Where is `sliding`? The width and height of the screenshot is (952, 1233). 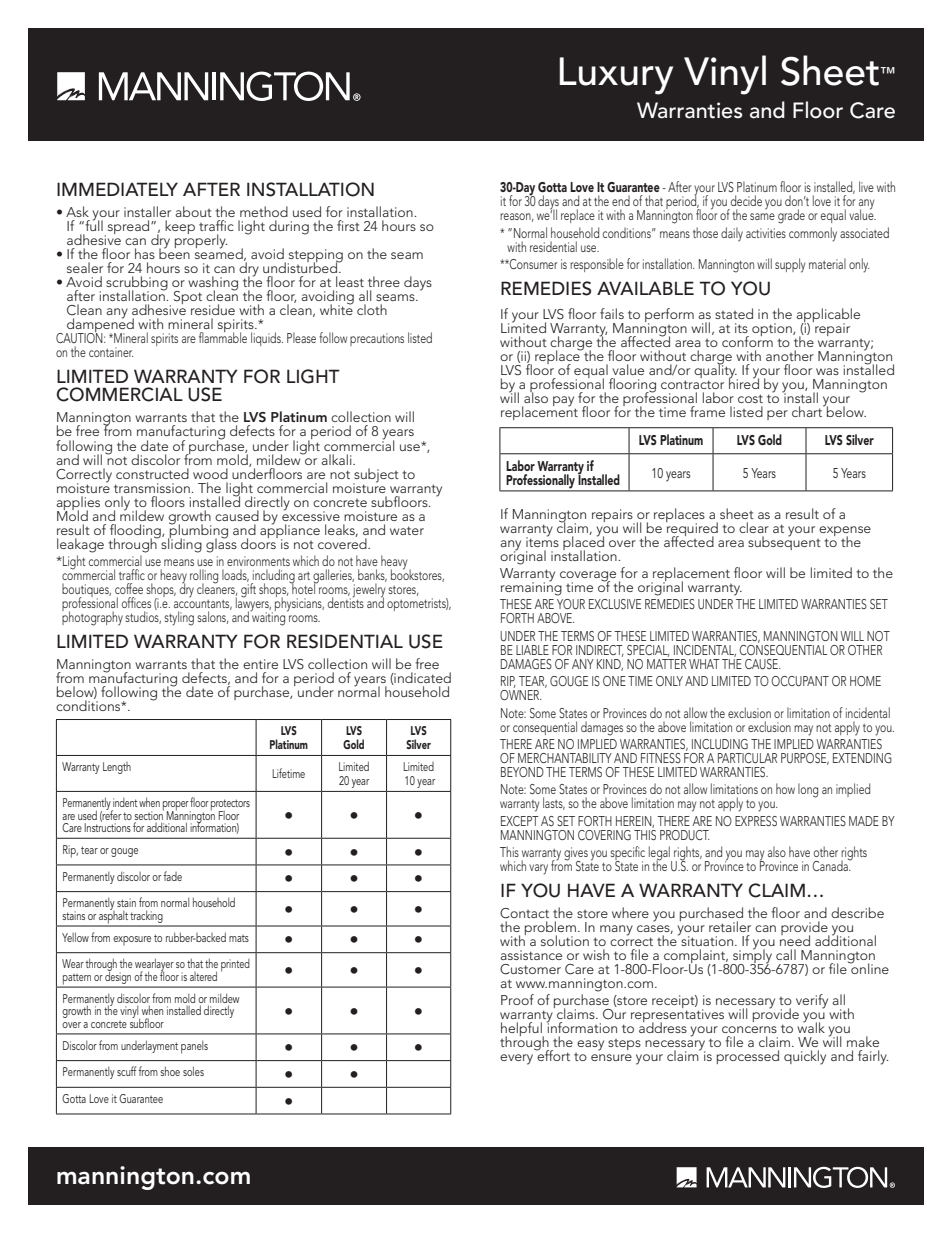
sliding is located at coordinates (180, 544).
